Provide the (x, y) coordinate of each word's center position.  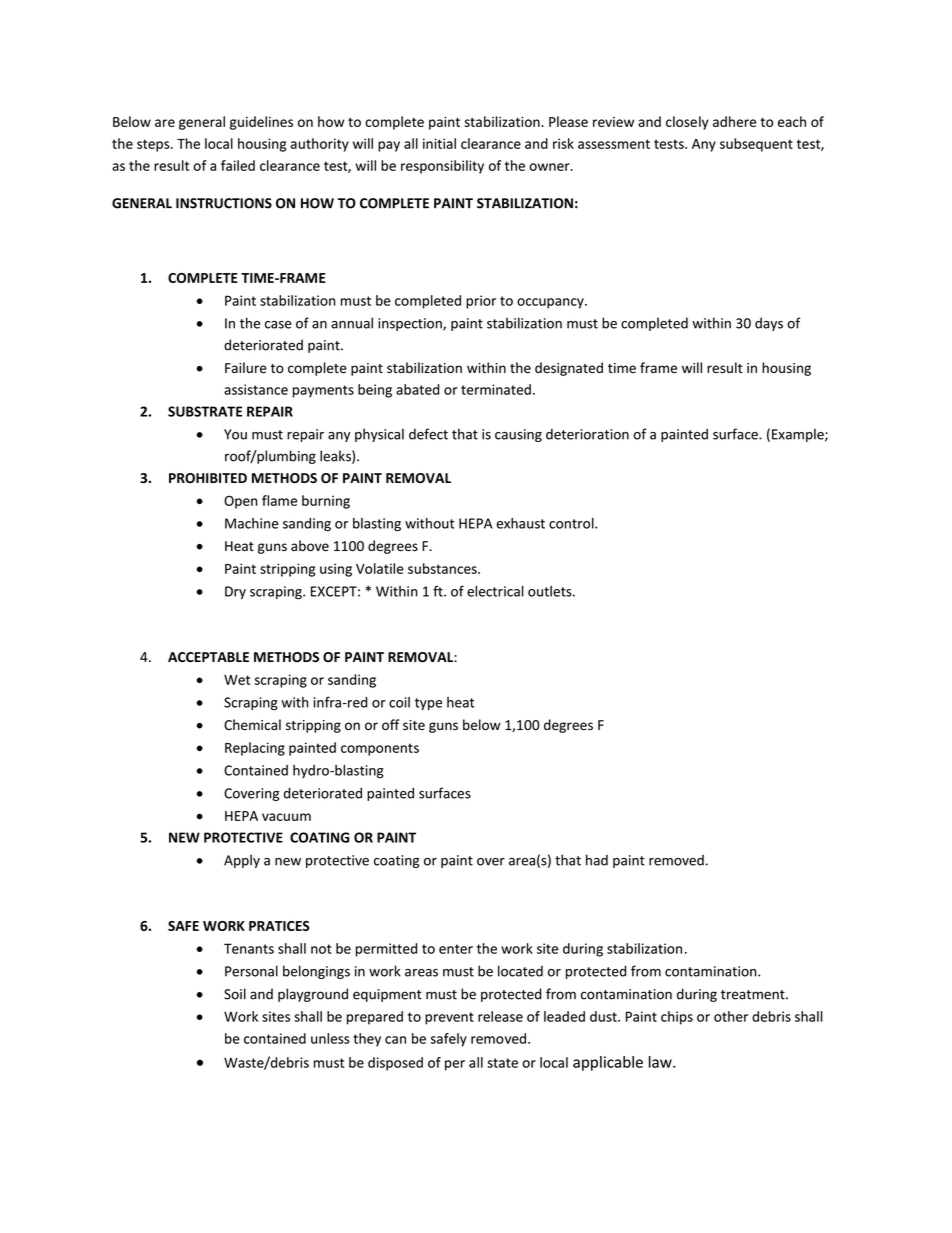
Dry (235, 592)
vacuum (286, 817)
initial (439, 143)
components (380, 749)
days (769, 324)
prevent (449, 1018)
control (572, 523)
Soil (235, 994)
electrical (495, 591)
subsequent (756, 145)
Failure (246, 368)
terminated (496, 389)
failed (238, 165)
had (597, 860)
